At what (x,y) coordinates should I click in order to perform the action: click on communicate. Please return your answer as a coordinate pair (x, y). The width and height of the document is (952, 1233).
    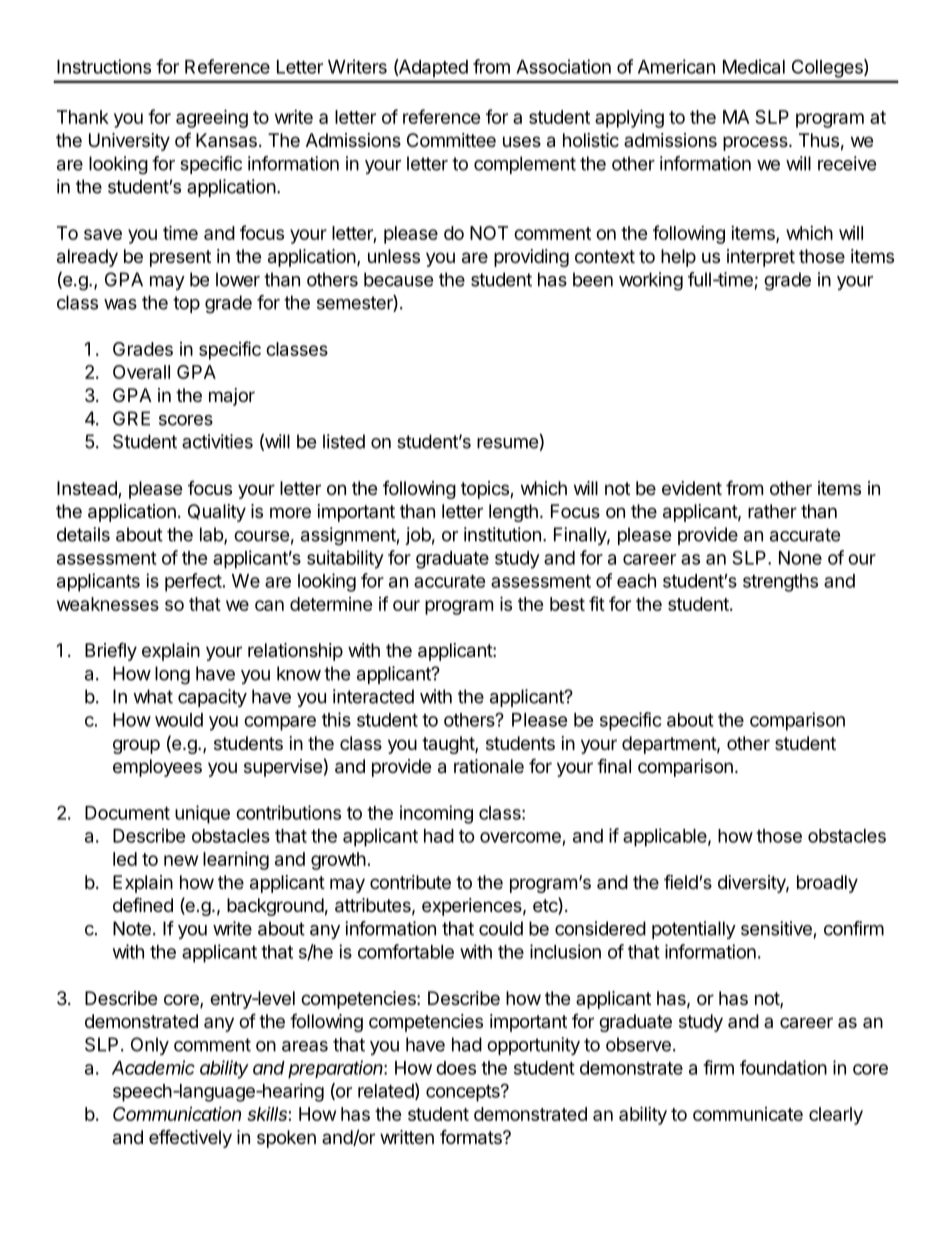
    Looking at the image, I should click on (748, 1114).
